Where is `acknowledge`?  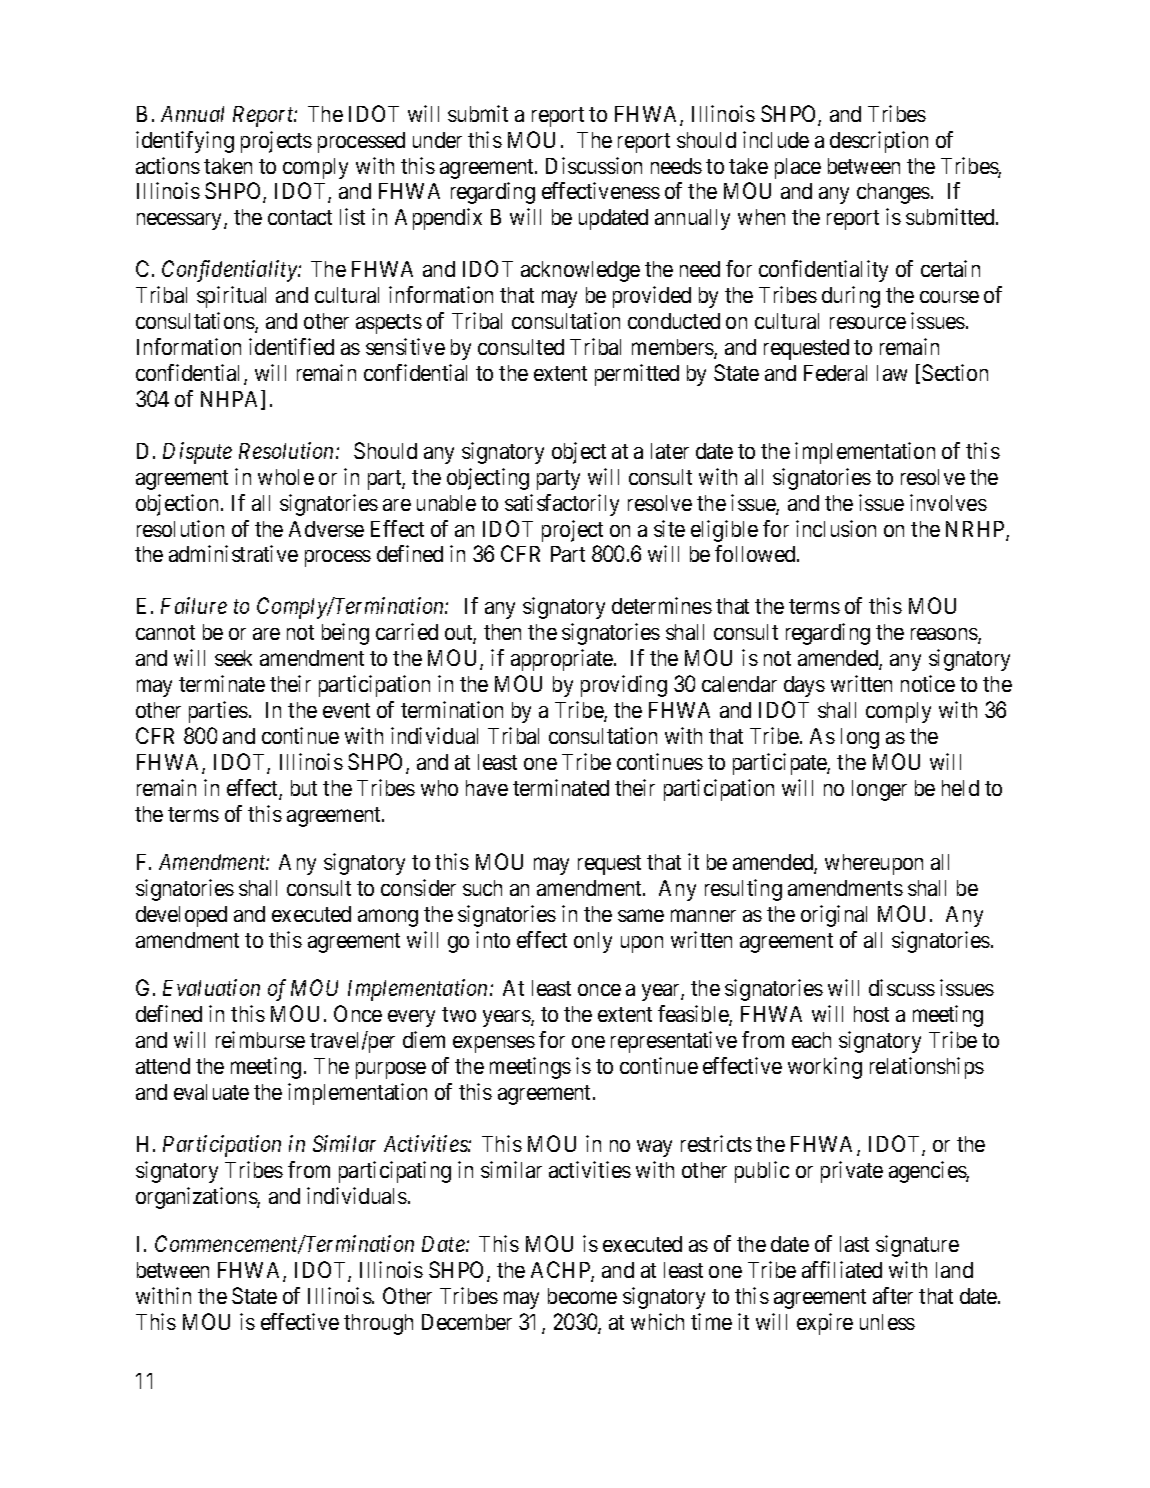
acknowledge is located at coordinates (580, 271).
